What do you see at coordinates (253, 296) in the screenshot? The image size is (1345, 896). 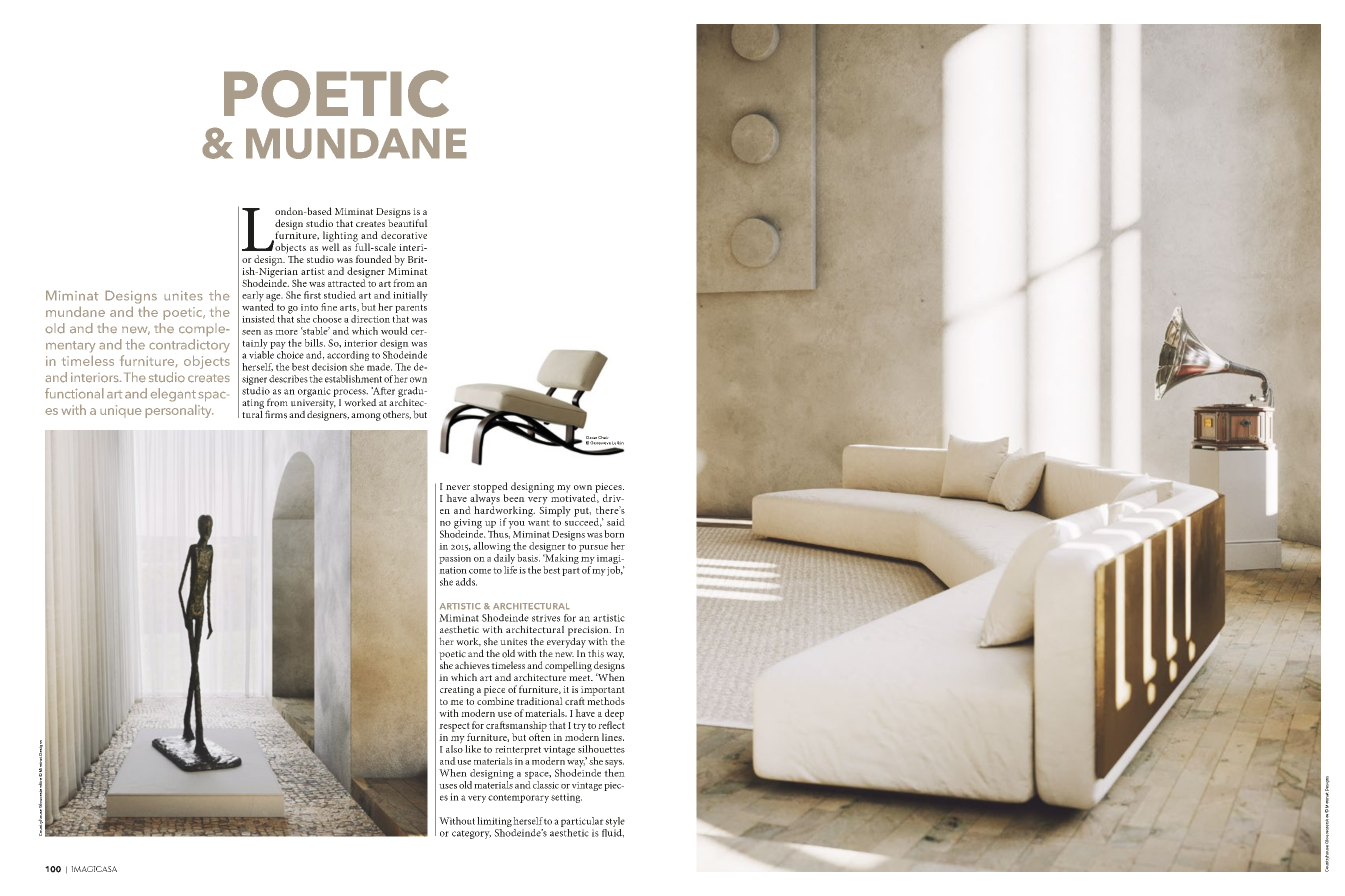 I see `early` at bounding box center [253, 296].
